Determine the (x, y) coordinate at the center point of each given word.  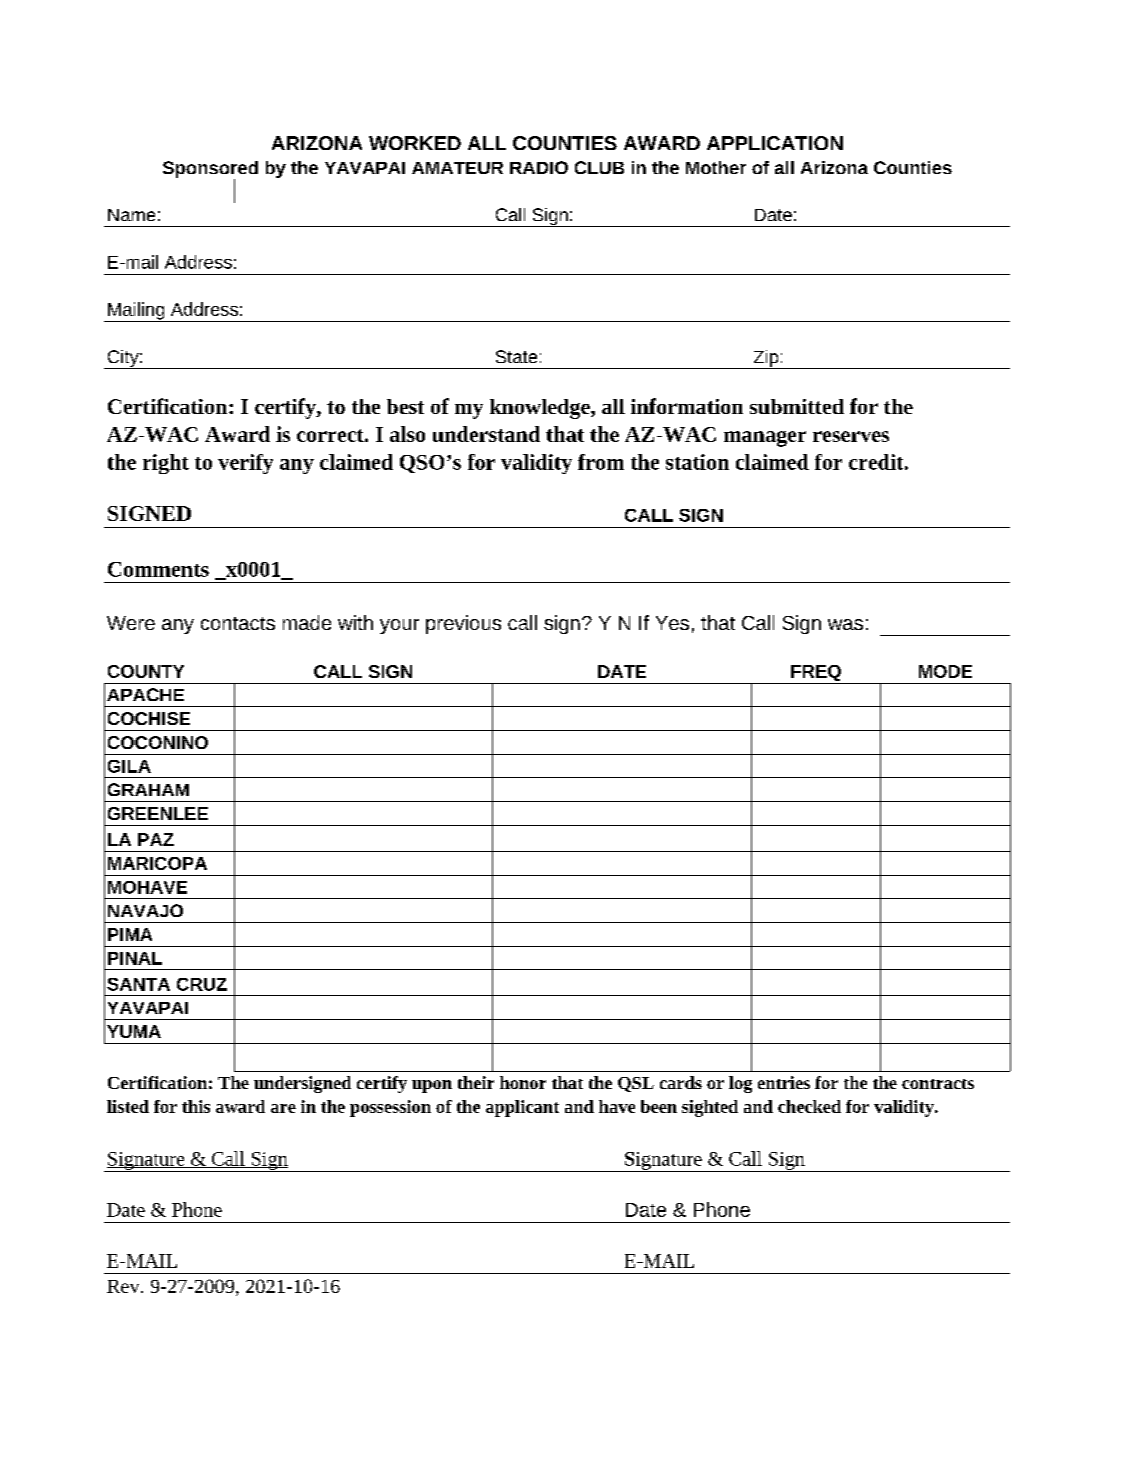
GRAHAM (148, 789)
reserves (851, 436)
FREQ (816, 674)
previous (463, 624)
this (196, 1106)
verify (245, 464)
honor (523, 1082)
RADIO (539, 167)
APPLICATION (775, 143)
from (601, 462)
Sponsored (210, 171)
